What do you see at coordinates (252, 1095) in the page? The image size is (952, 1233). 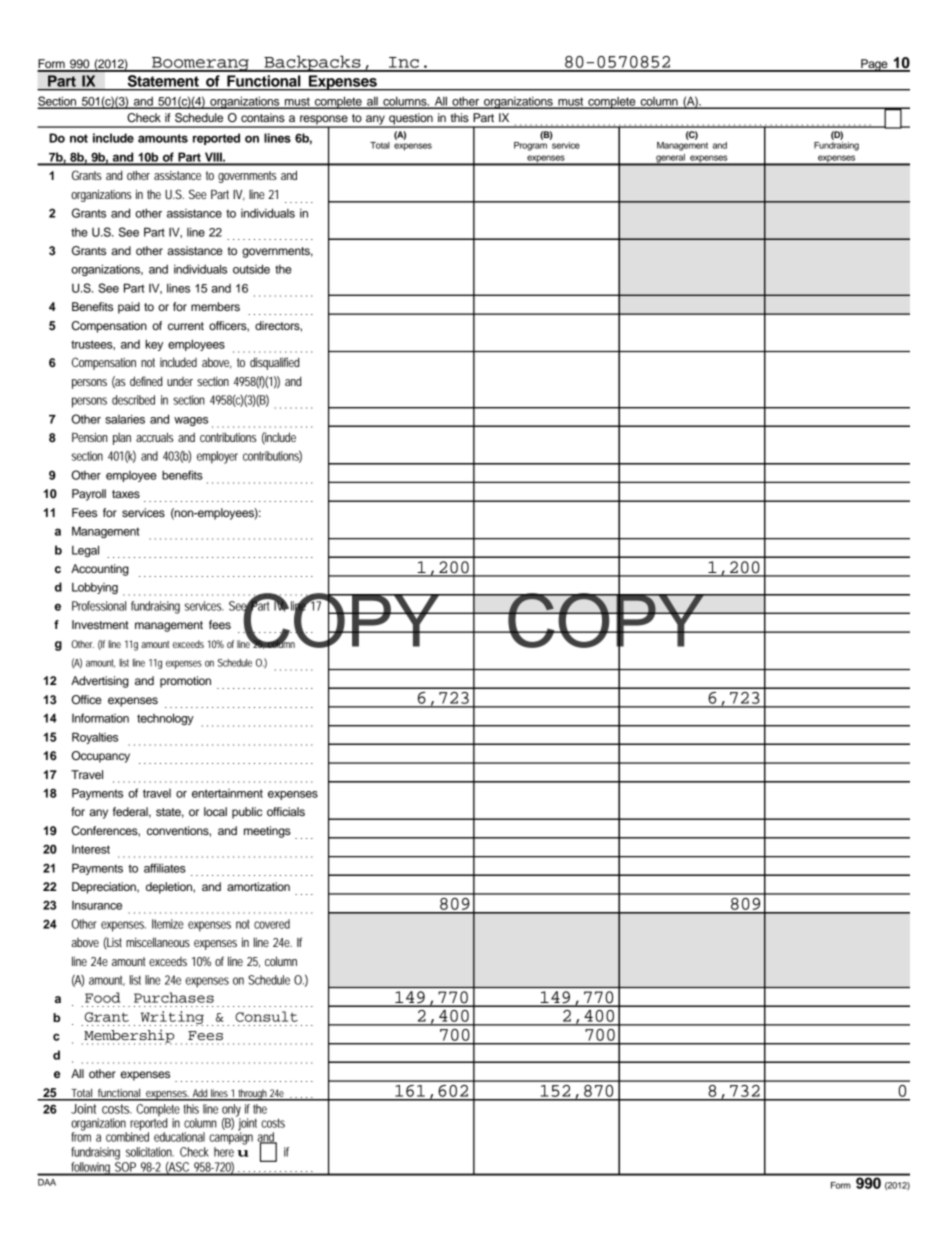 I see `through` at bounding box center [252, 1095].
